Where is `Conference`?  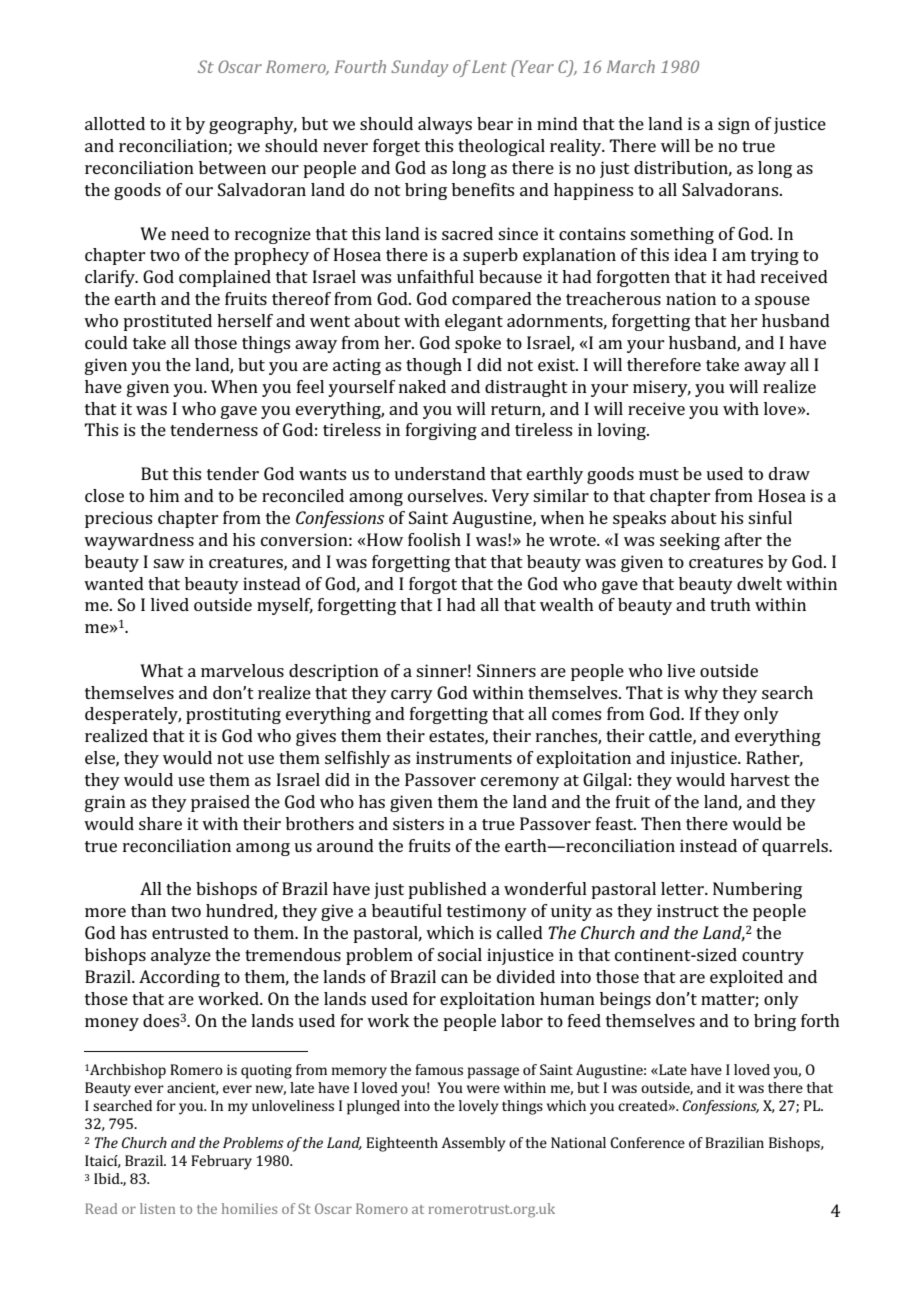 Conference is located at coordinates (647, 1142).
